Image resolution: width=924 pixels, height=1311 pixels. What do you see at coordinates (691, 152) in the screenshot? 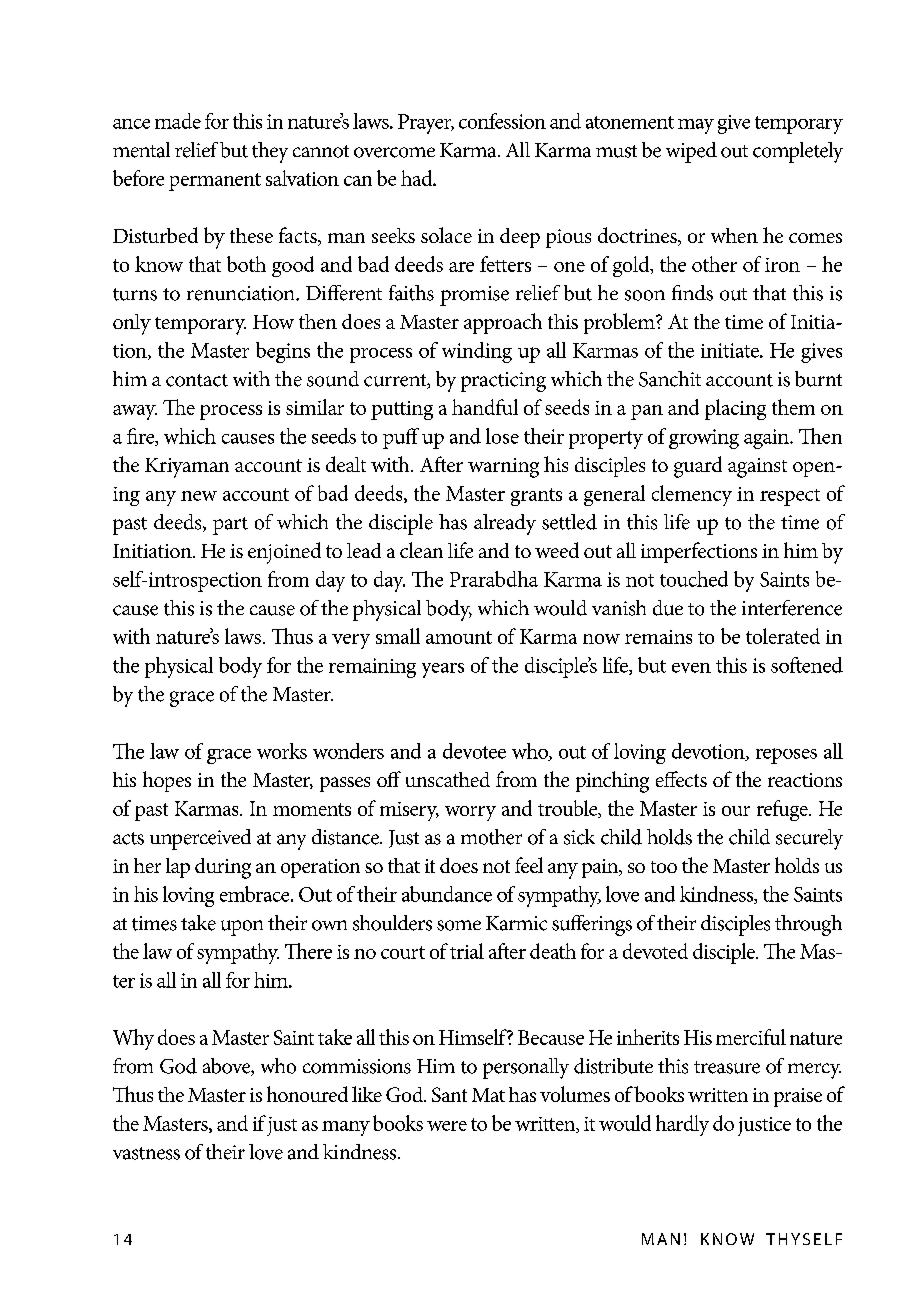
I see `wiped` at bounding box center [691, 152].
